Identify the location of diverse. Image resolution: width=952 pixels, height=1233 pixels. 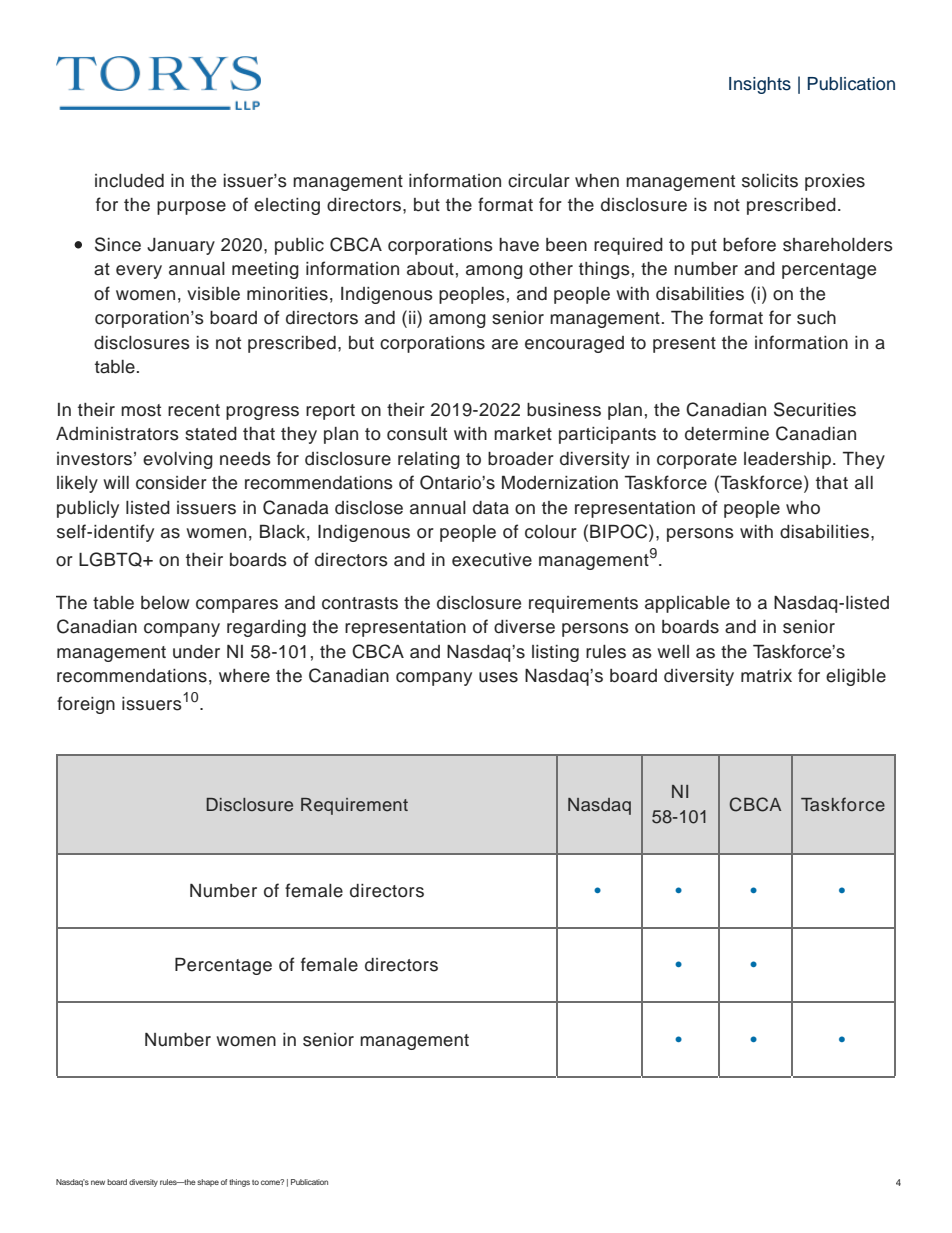
(524, 627).
